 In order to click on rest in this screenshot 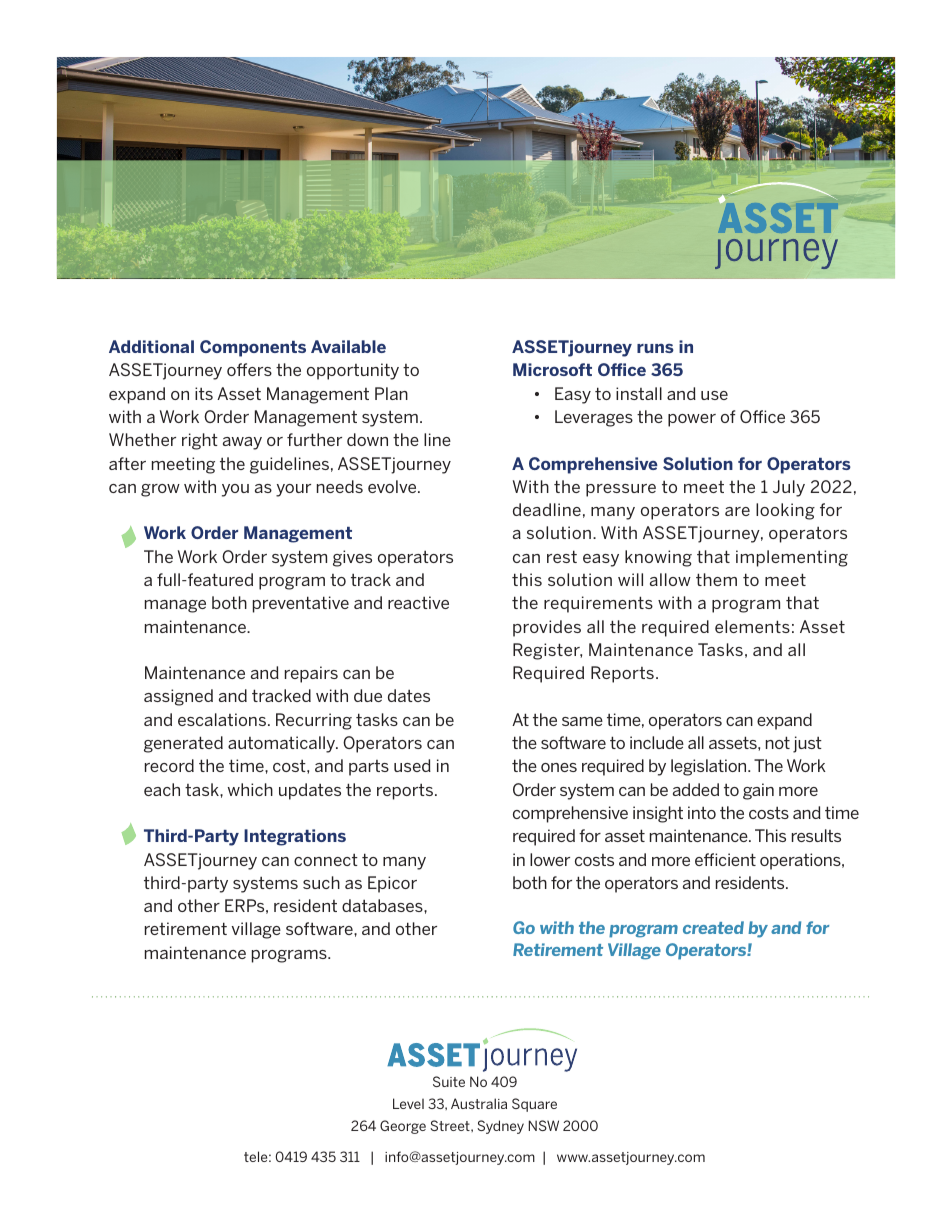, I will do `click(562, 556)`.
